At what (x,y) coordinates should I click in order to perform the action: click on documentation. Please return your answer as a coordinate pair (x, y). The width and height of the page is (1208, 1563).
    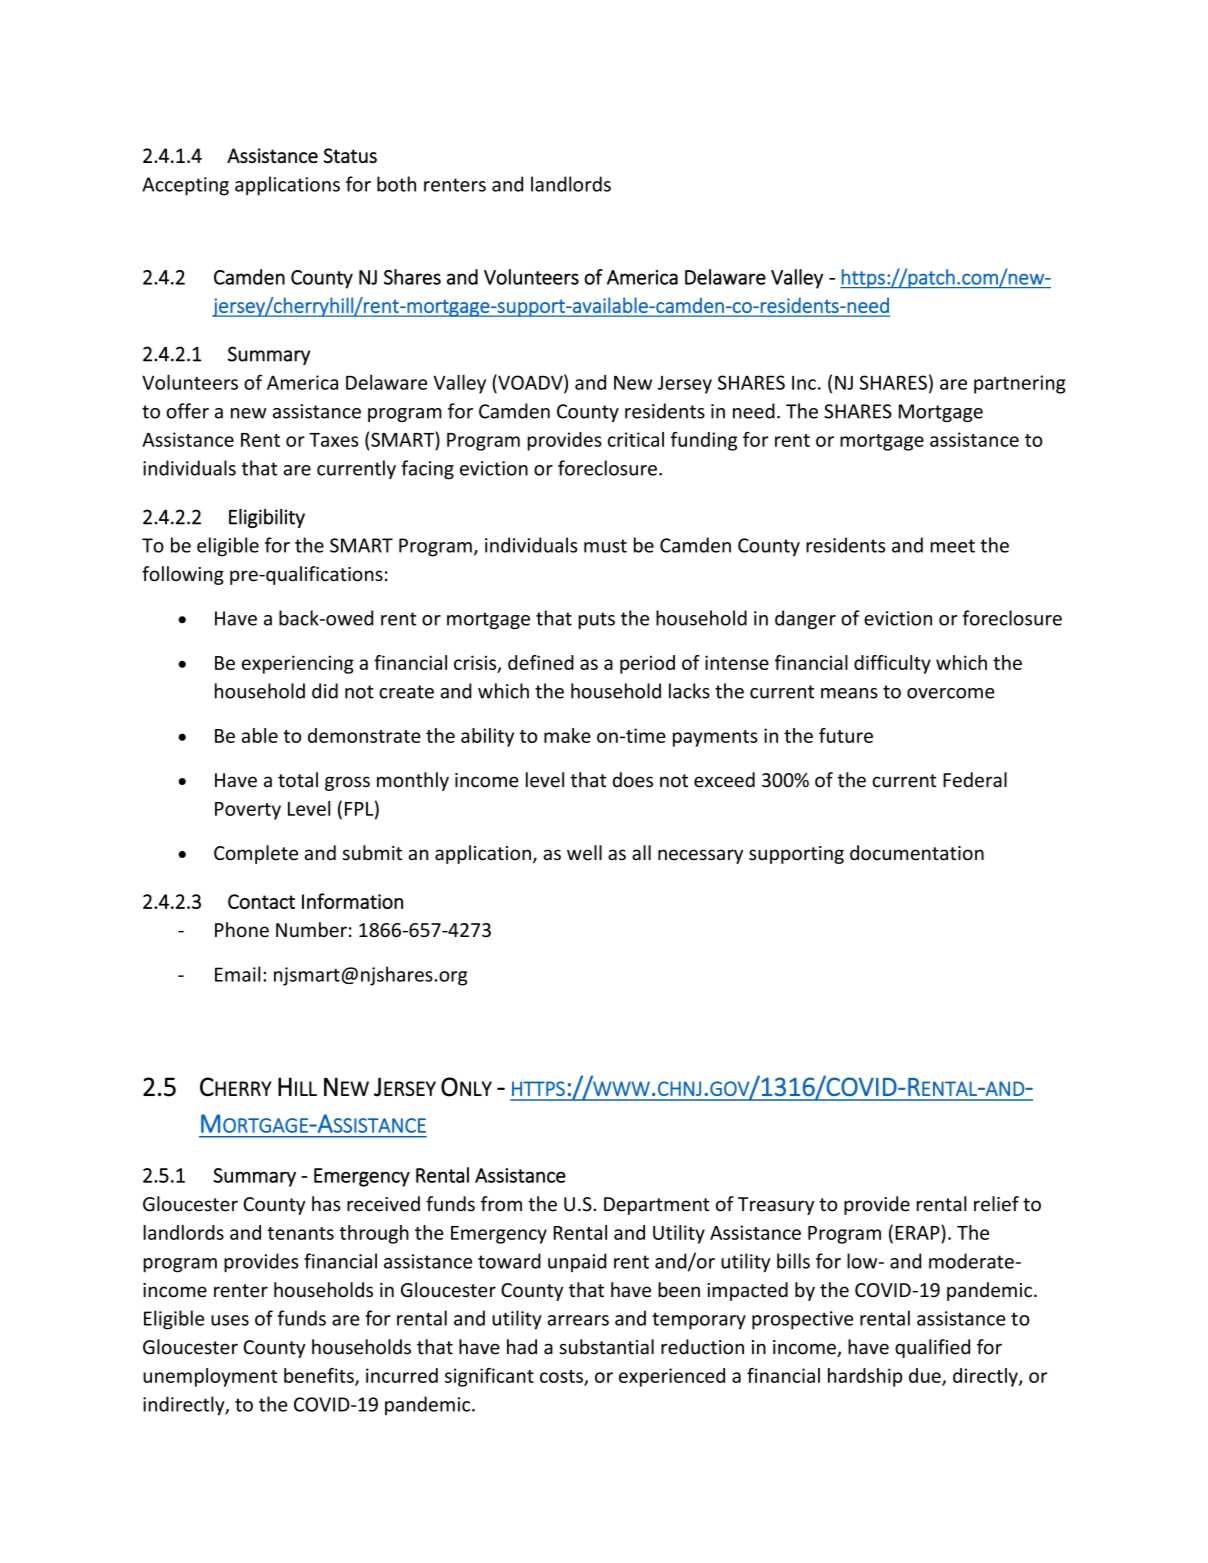
    Looking at the image, I should click on (917, 853).
